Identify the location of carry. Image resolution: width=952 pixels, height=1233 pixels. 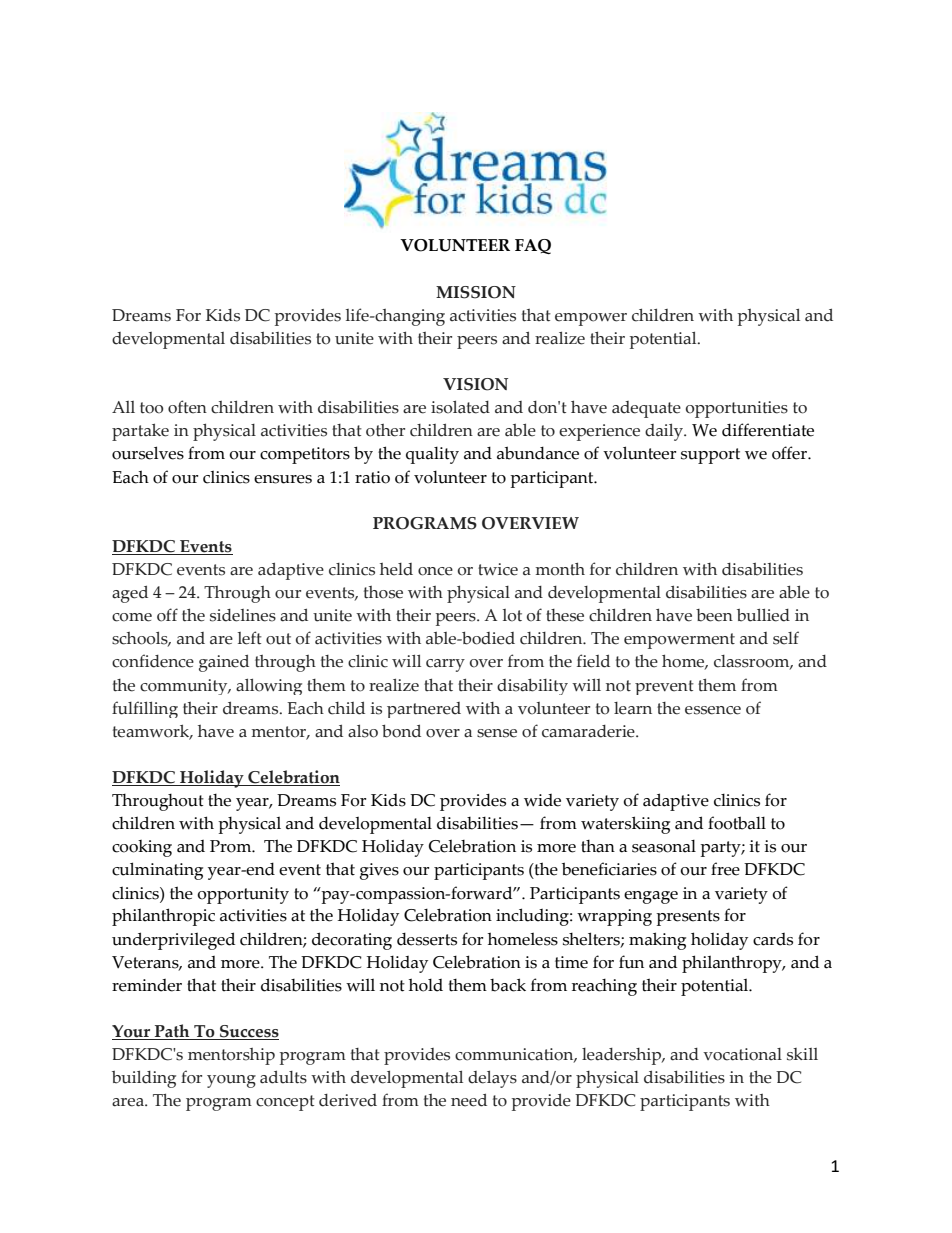
(445, 665).
